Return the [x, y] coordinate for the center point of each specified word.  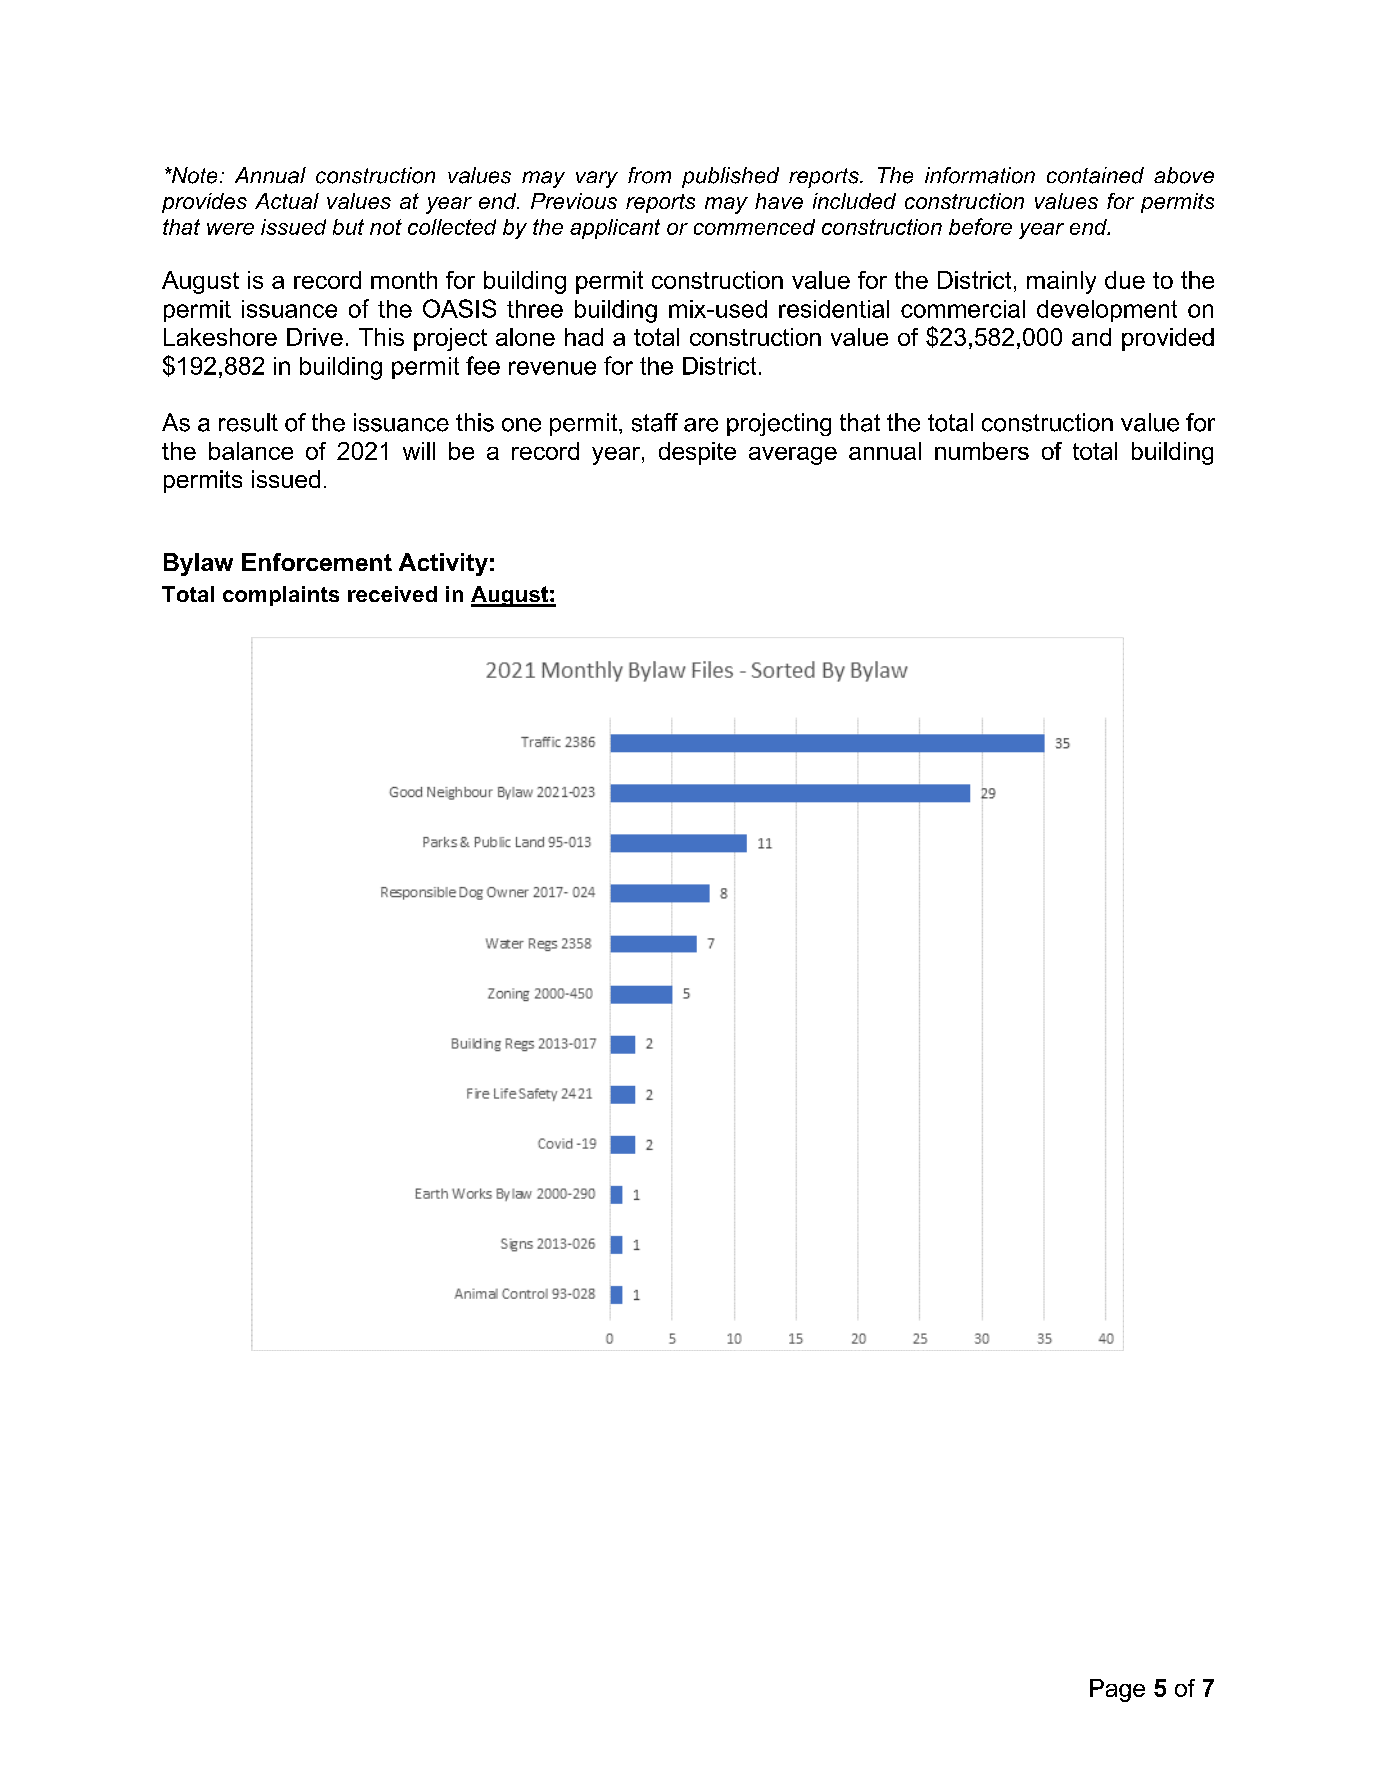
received [392, 594]
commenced [754, 227]
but [348, 227]
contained [1095, 175]
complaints [281, 596]
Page [1117, 1690]
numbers [982, 451]
